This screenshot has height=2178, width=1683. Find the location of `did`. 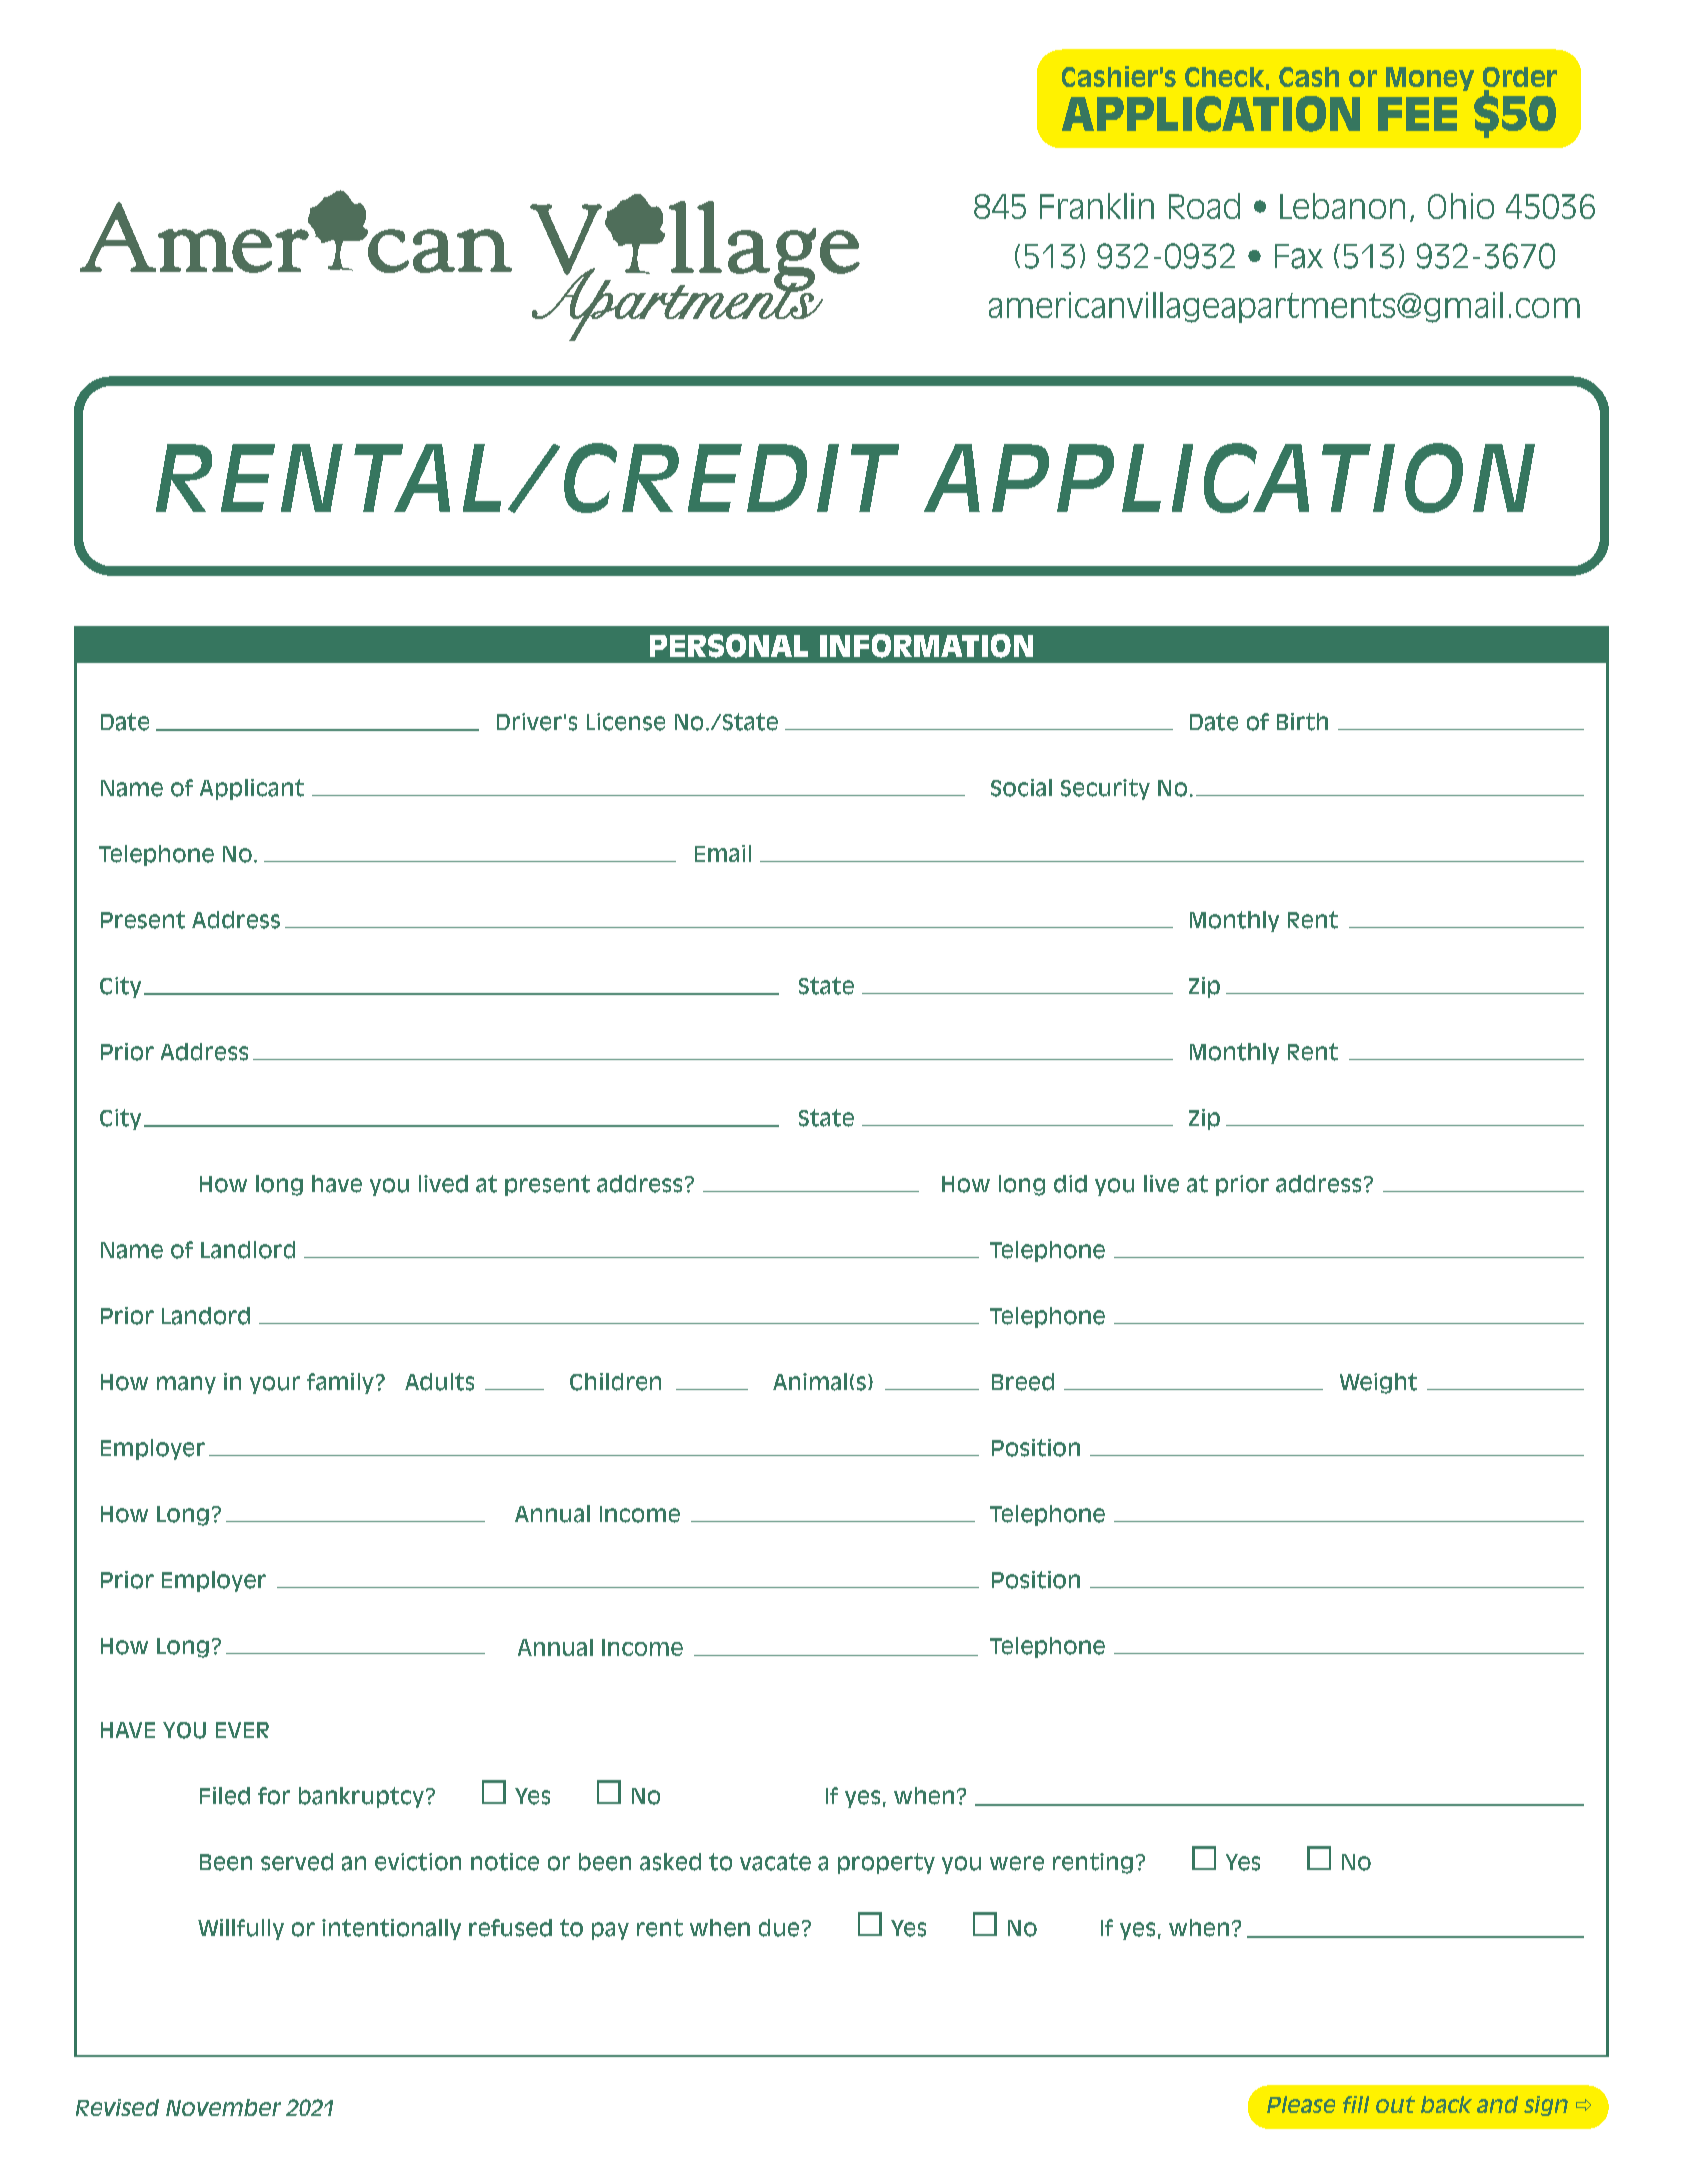

did is located at coordinates (1070, 1184).
